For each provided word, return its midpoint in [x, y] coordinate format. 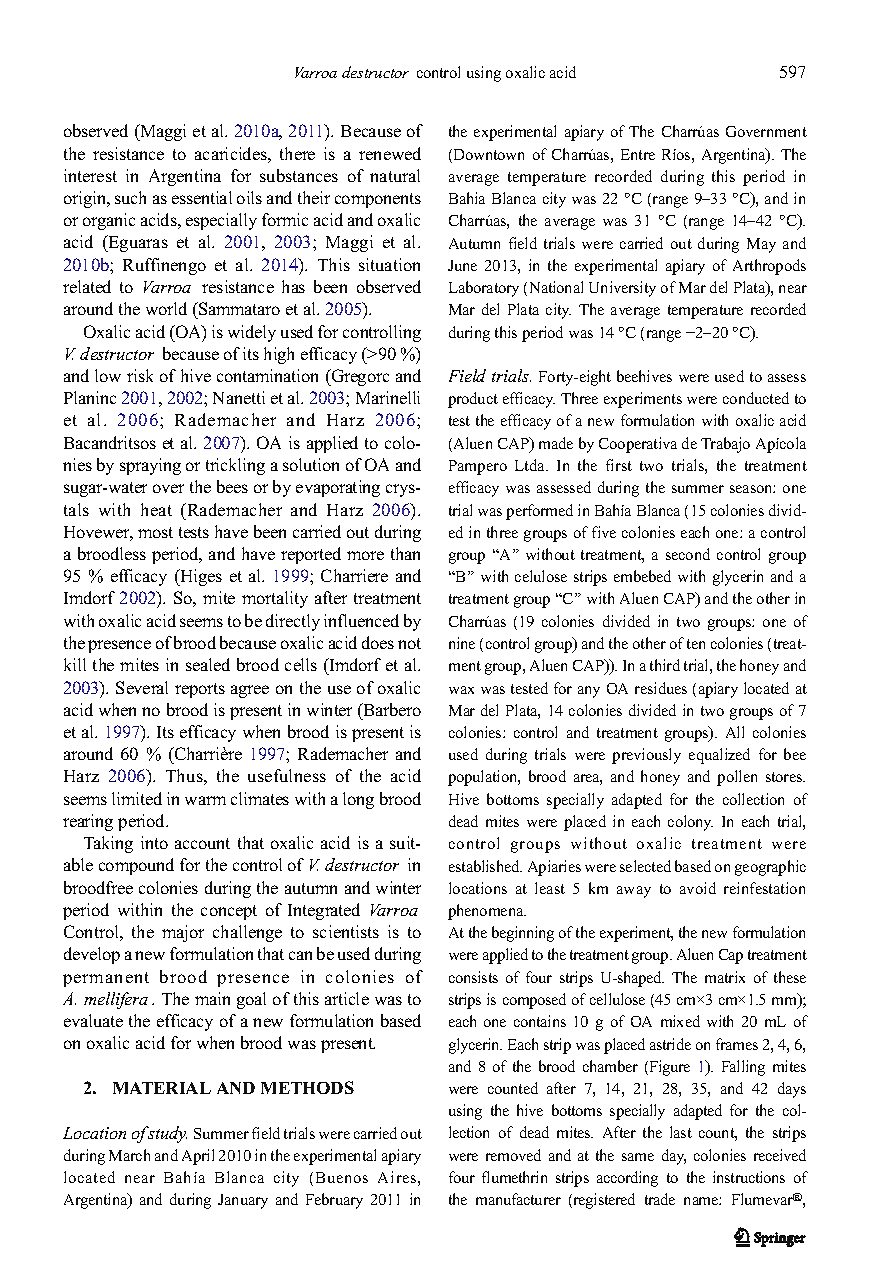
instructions [749, 1177]
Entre [638, 154]
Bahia [467, 198]
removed [513, 1155]
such [130, 197]
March [129, 1155]
